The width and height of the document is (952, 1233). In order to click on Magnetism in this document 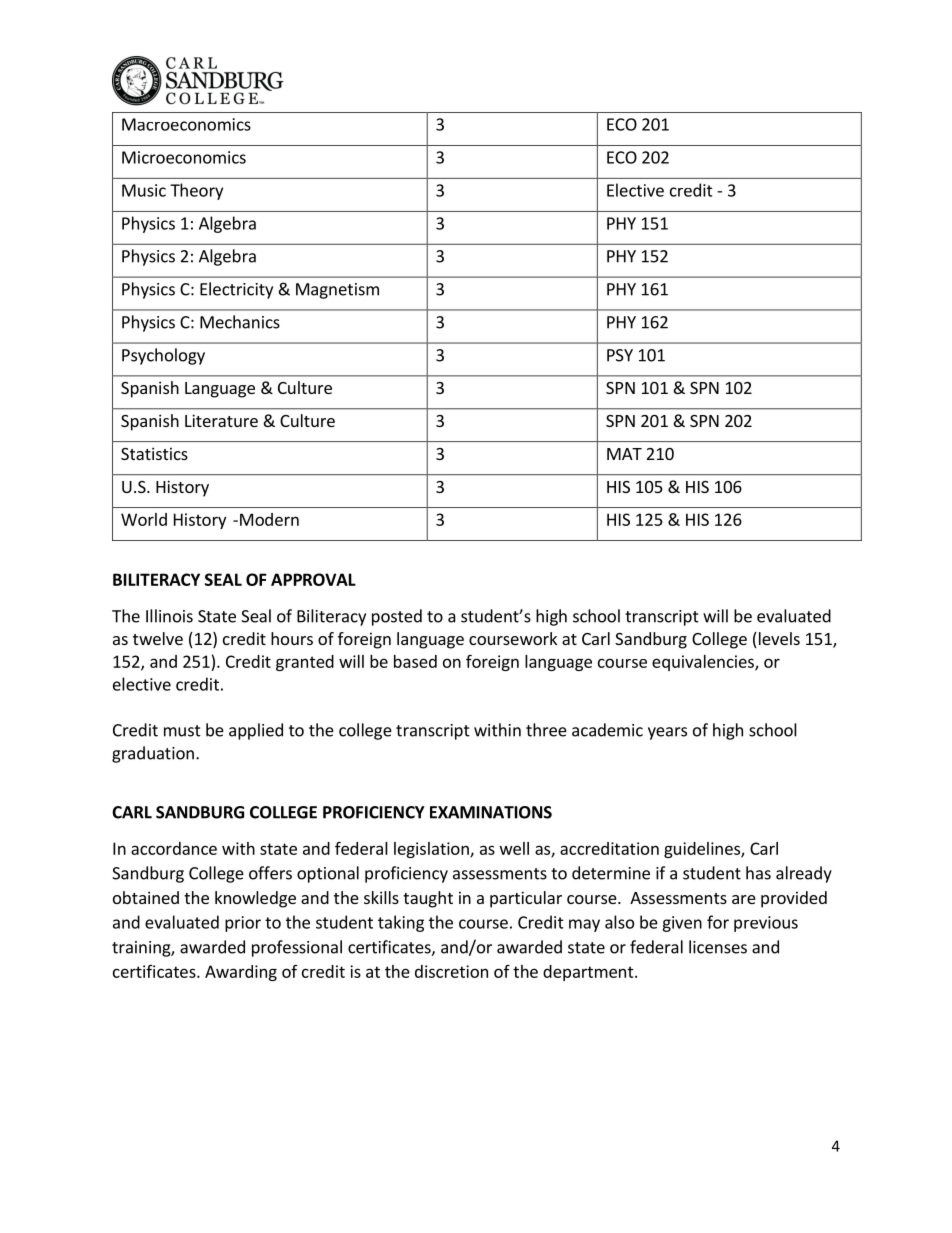, I will do `click(337, 291)`.
